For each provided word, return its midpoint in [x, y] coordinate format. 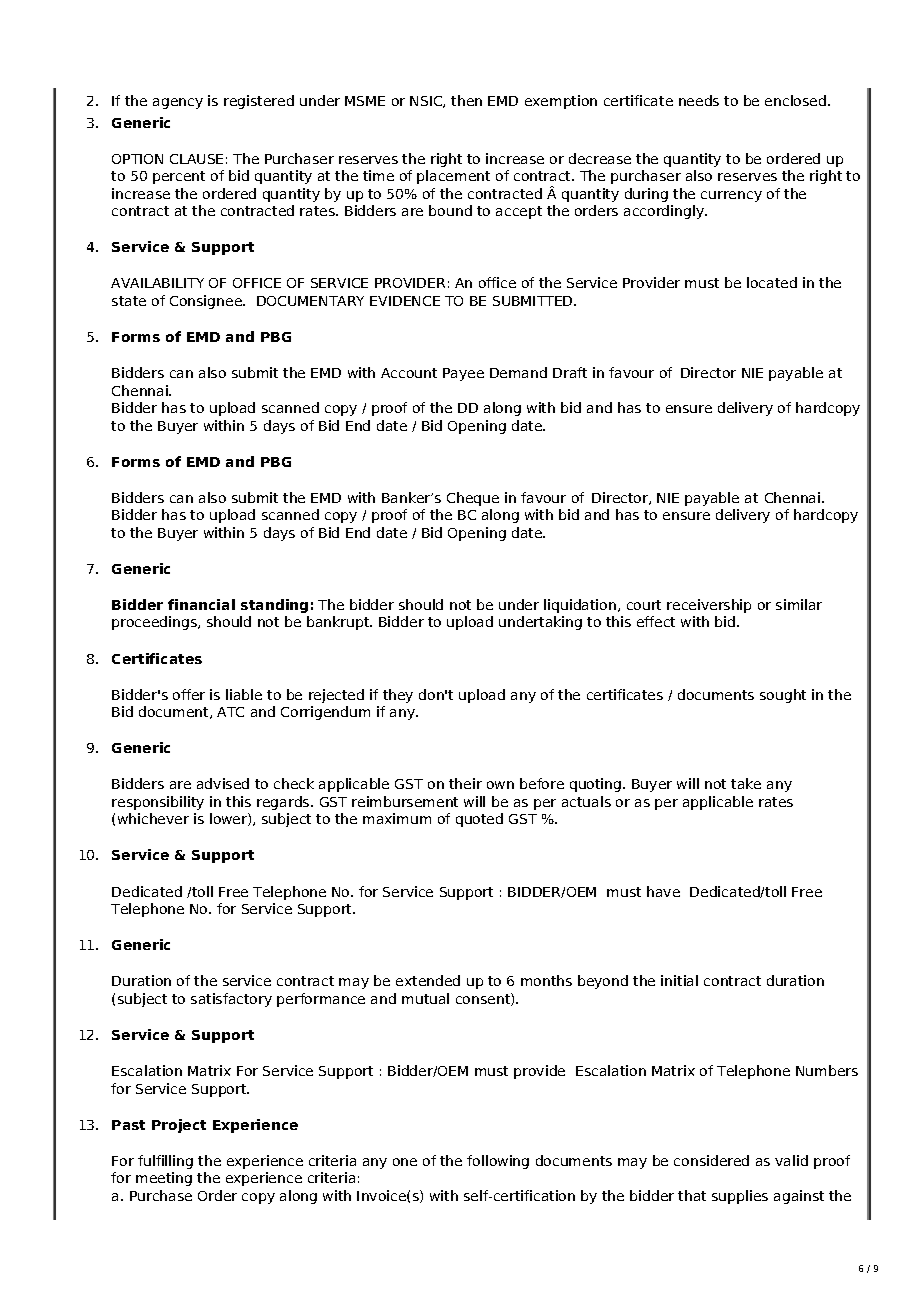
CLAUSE [196, 159]
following [498, 1162]
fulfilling [165, 1162]
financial [201, 604]
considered [711, 1160]
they [398, 696]
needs [699, 100]
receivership [709, 606]
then [466, 100]
